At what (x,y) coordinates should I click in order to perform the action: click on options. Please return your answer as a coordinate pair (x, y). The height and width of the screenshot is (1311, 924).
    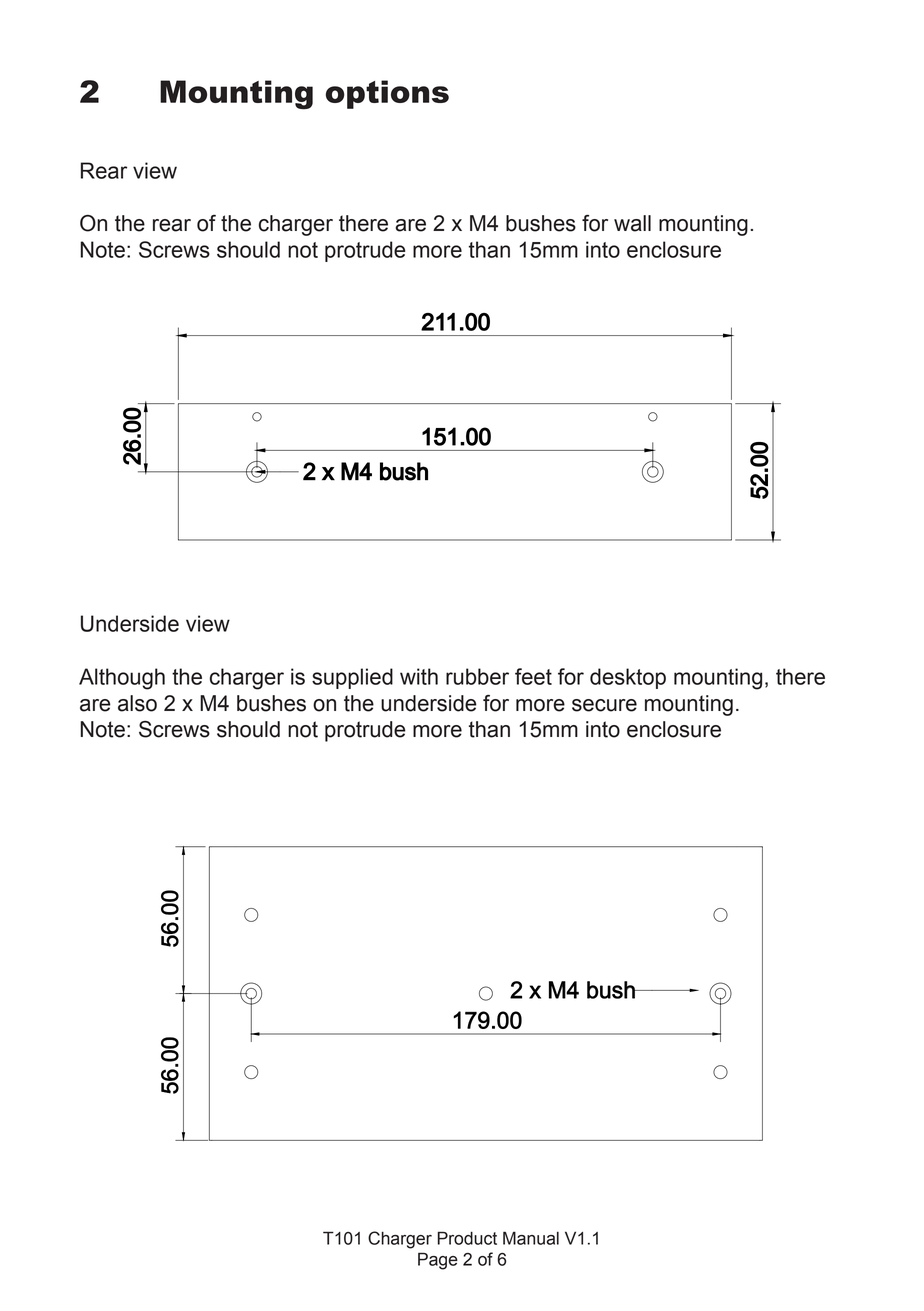
    Looking at the image, I should click on (387, 94).
